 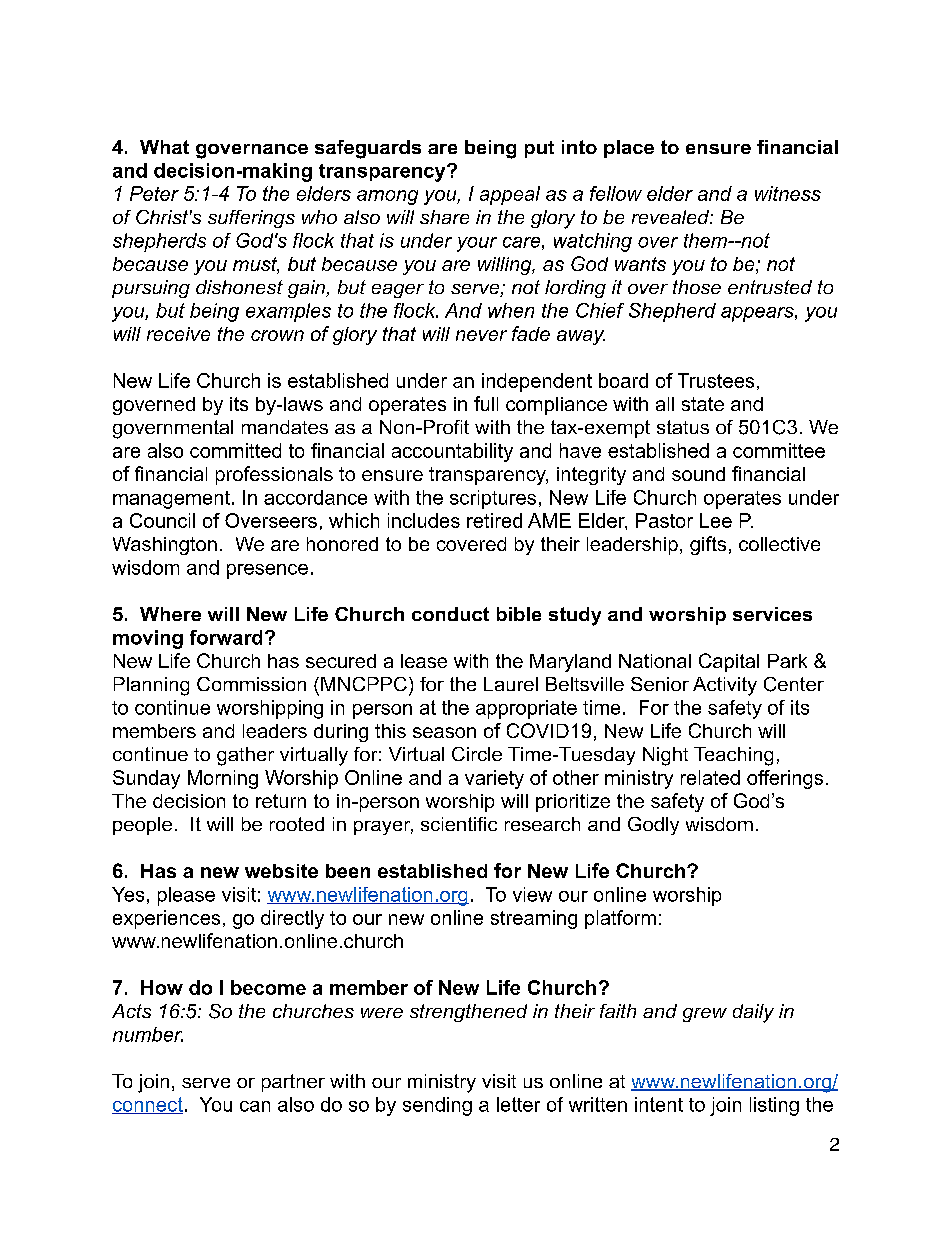 What do you see at coordinates (450, 614) in the image?
I see `conduct` at bounding box center [450, 614].
